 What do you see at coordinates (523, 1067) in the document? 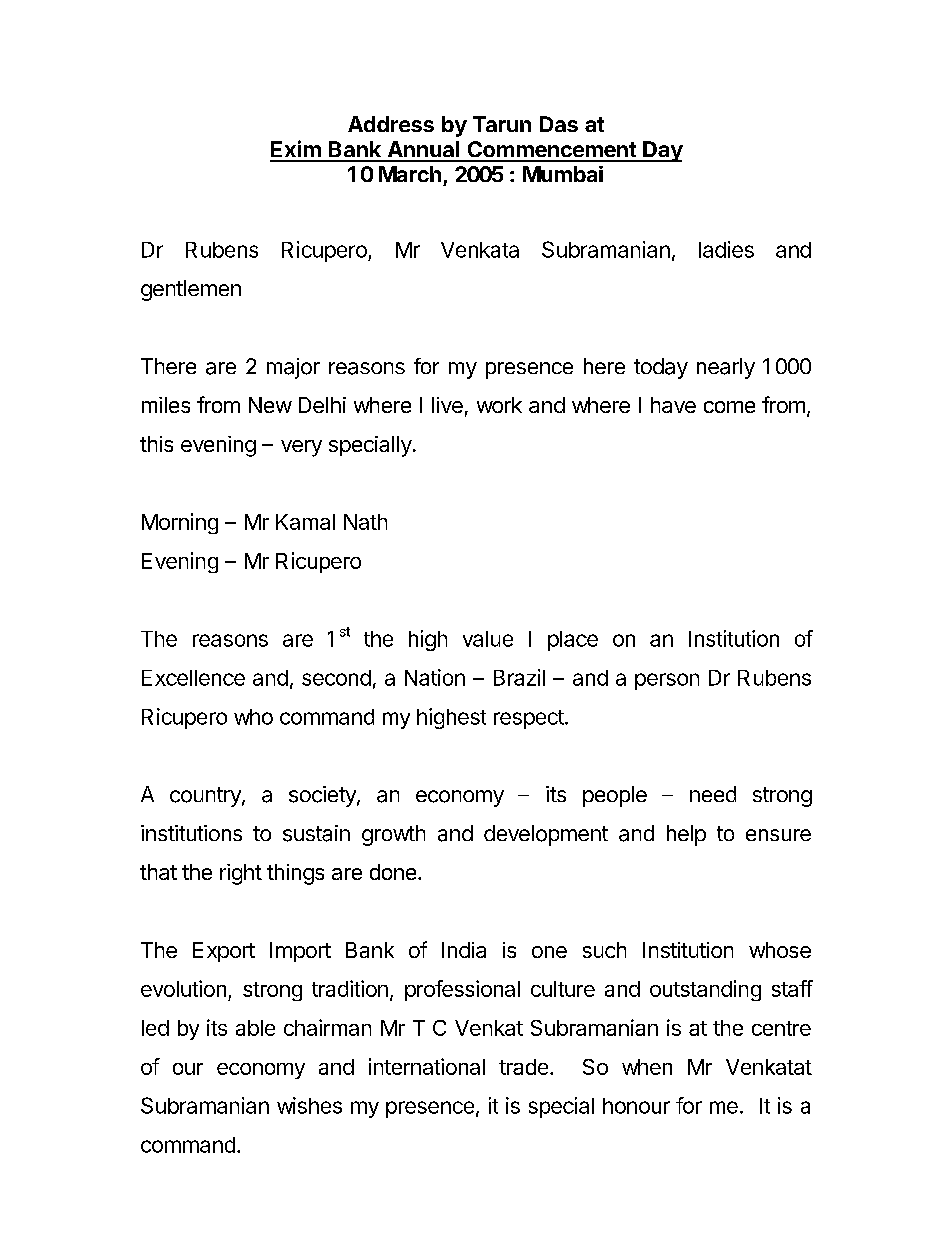
I see `trade` at bounding box center [523, 1067].
